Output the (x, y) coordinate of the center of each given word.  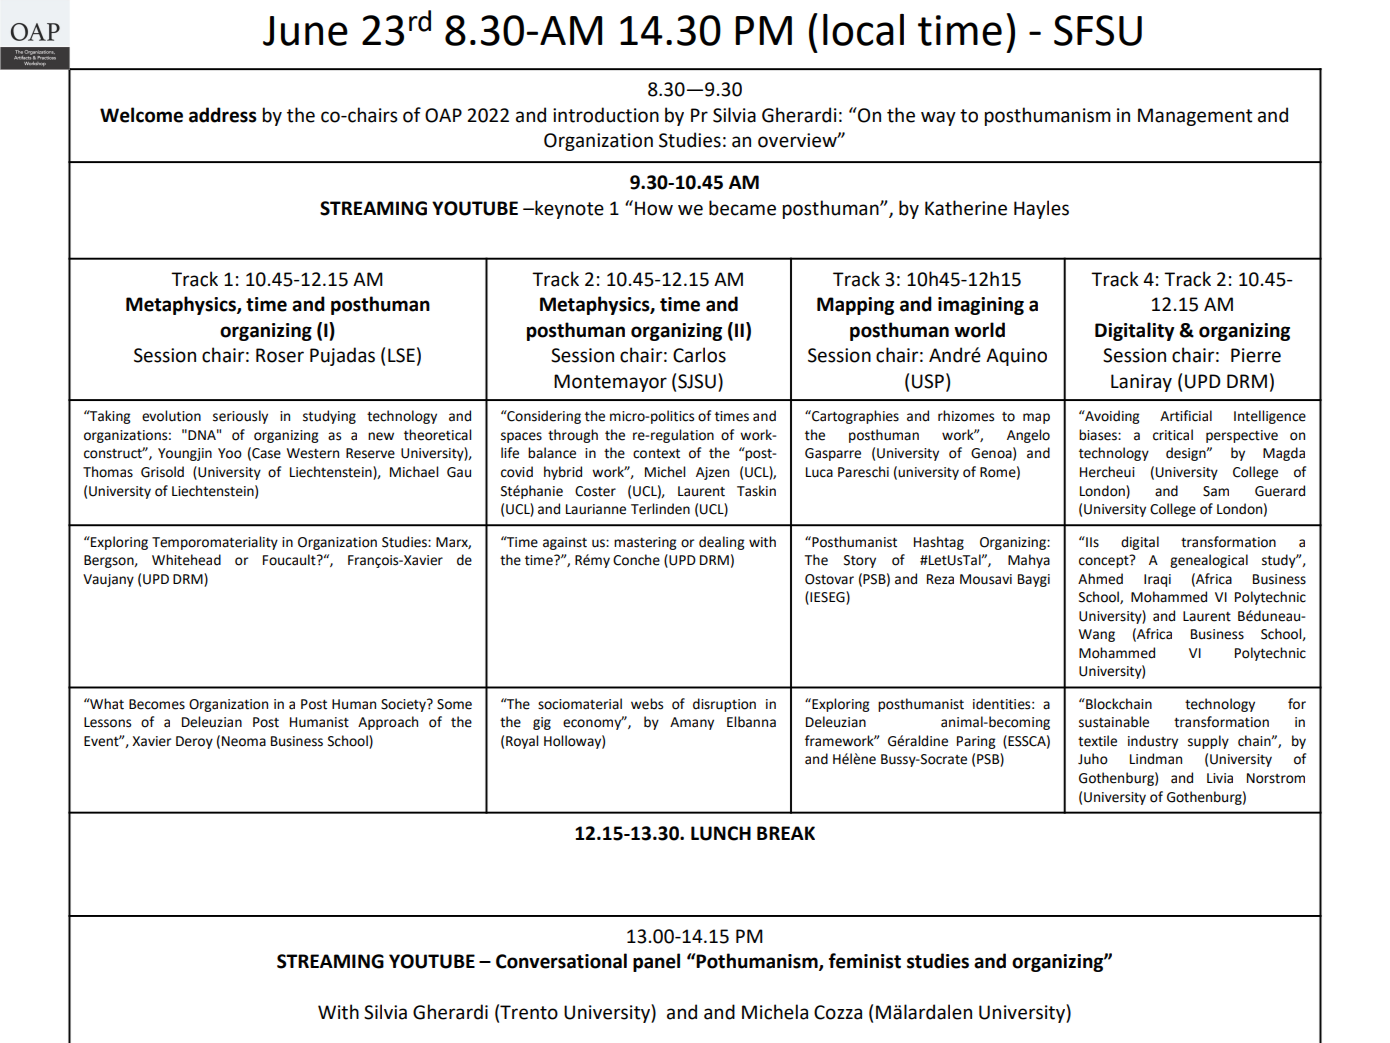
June (305, 31)
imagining (981, 306)
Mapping (855, 306)
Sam (1216, 491)
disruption (724, 705)
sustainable (1114, 722)
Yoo (230, 453)
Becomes (157, 704)
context (656, 454)
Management (1195, 117)
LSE (401, 355)
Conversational (561, 961)
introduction (606, 115)
